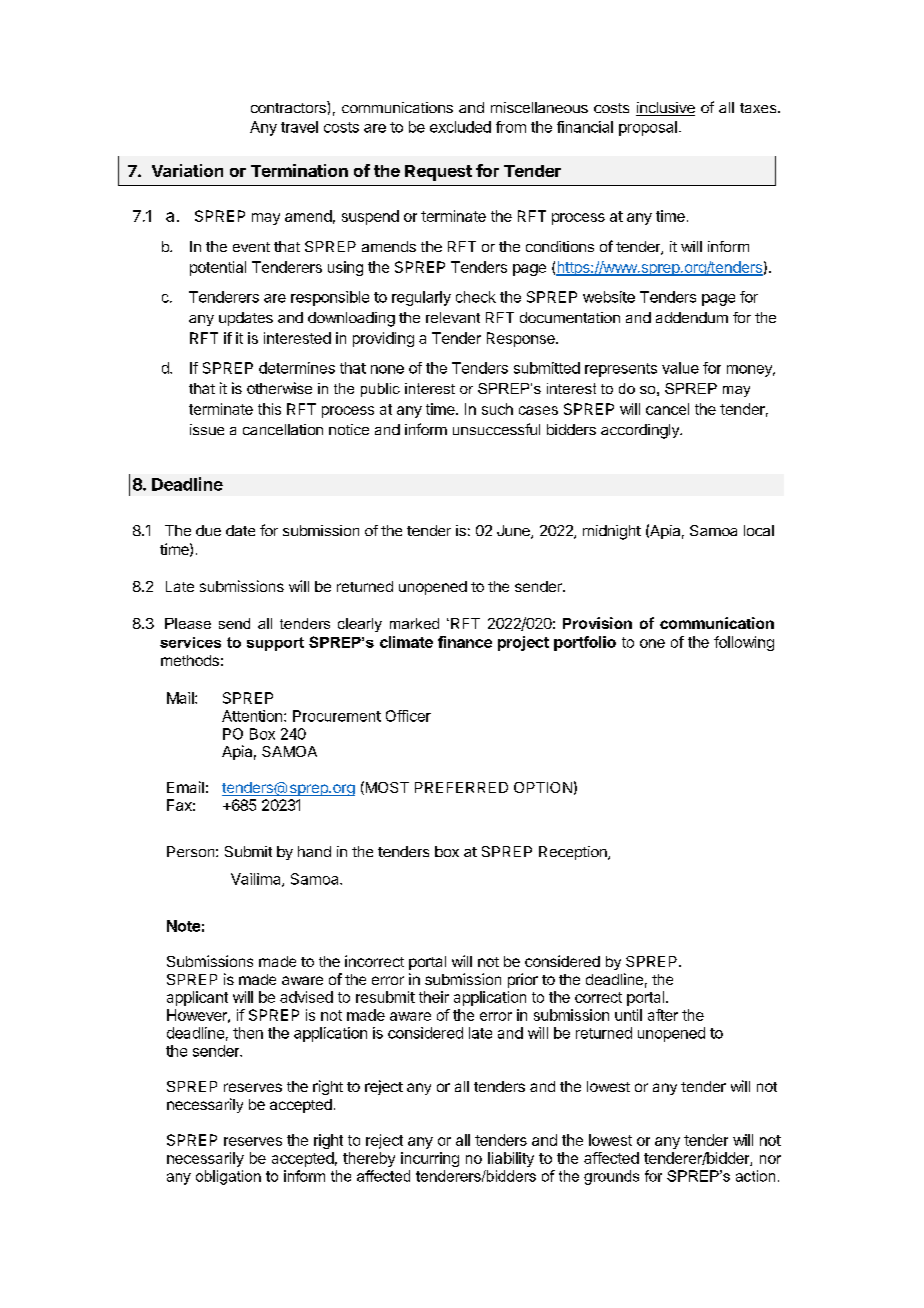  I want to click on excluded, so click(460, 127).
